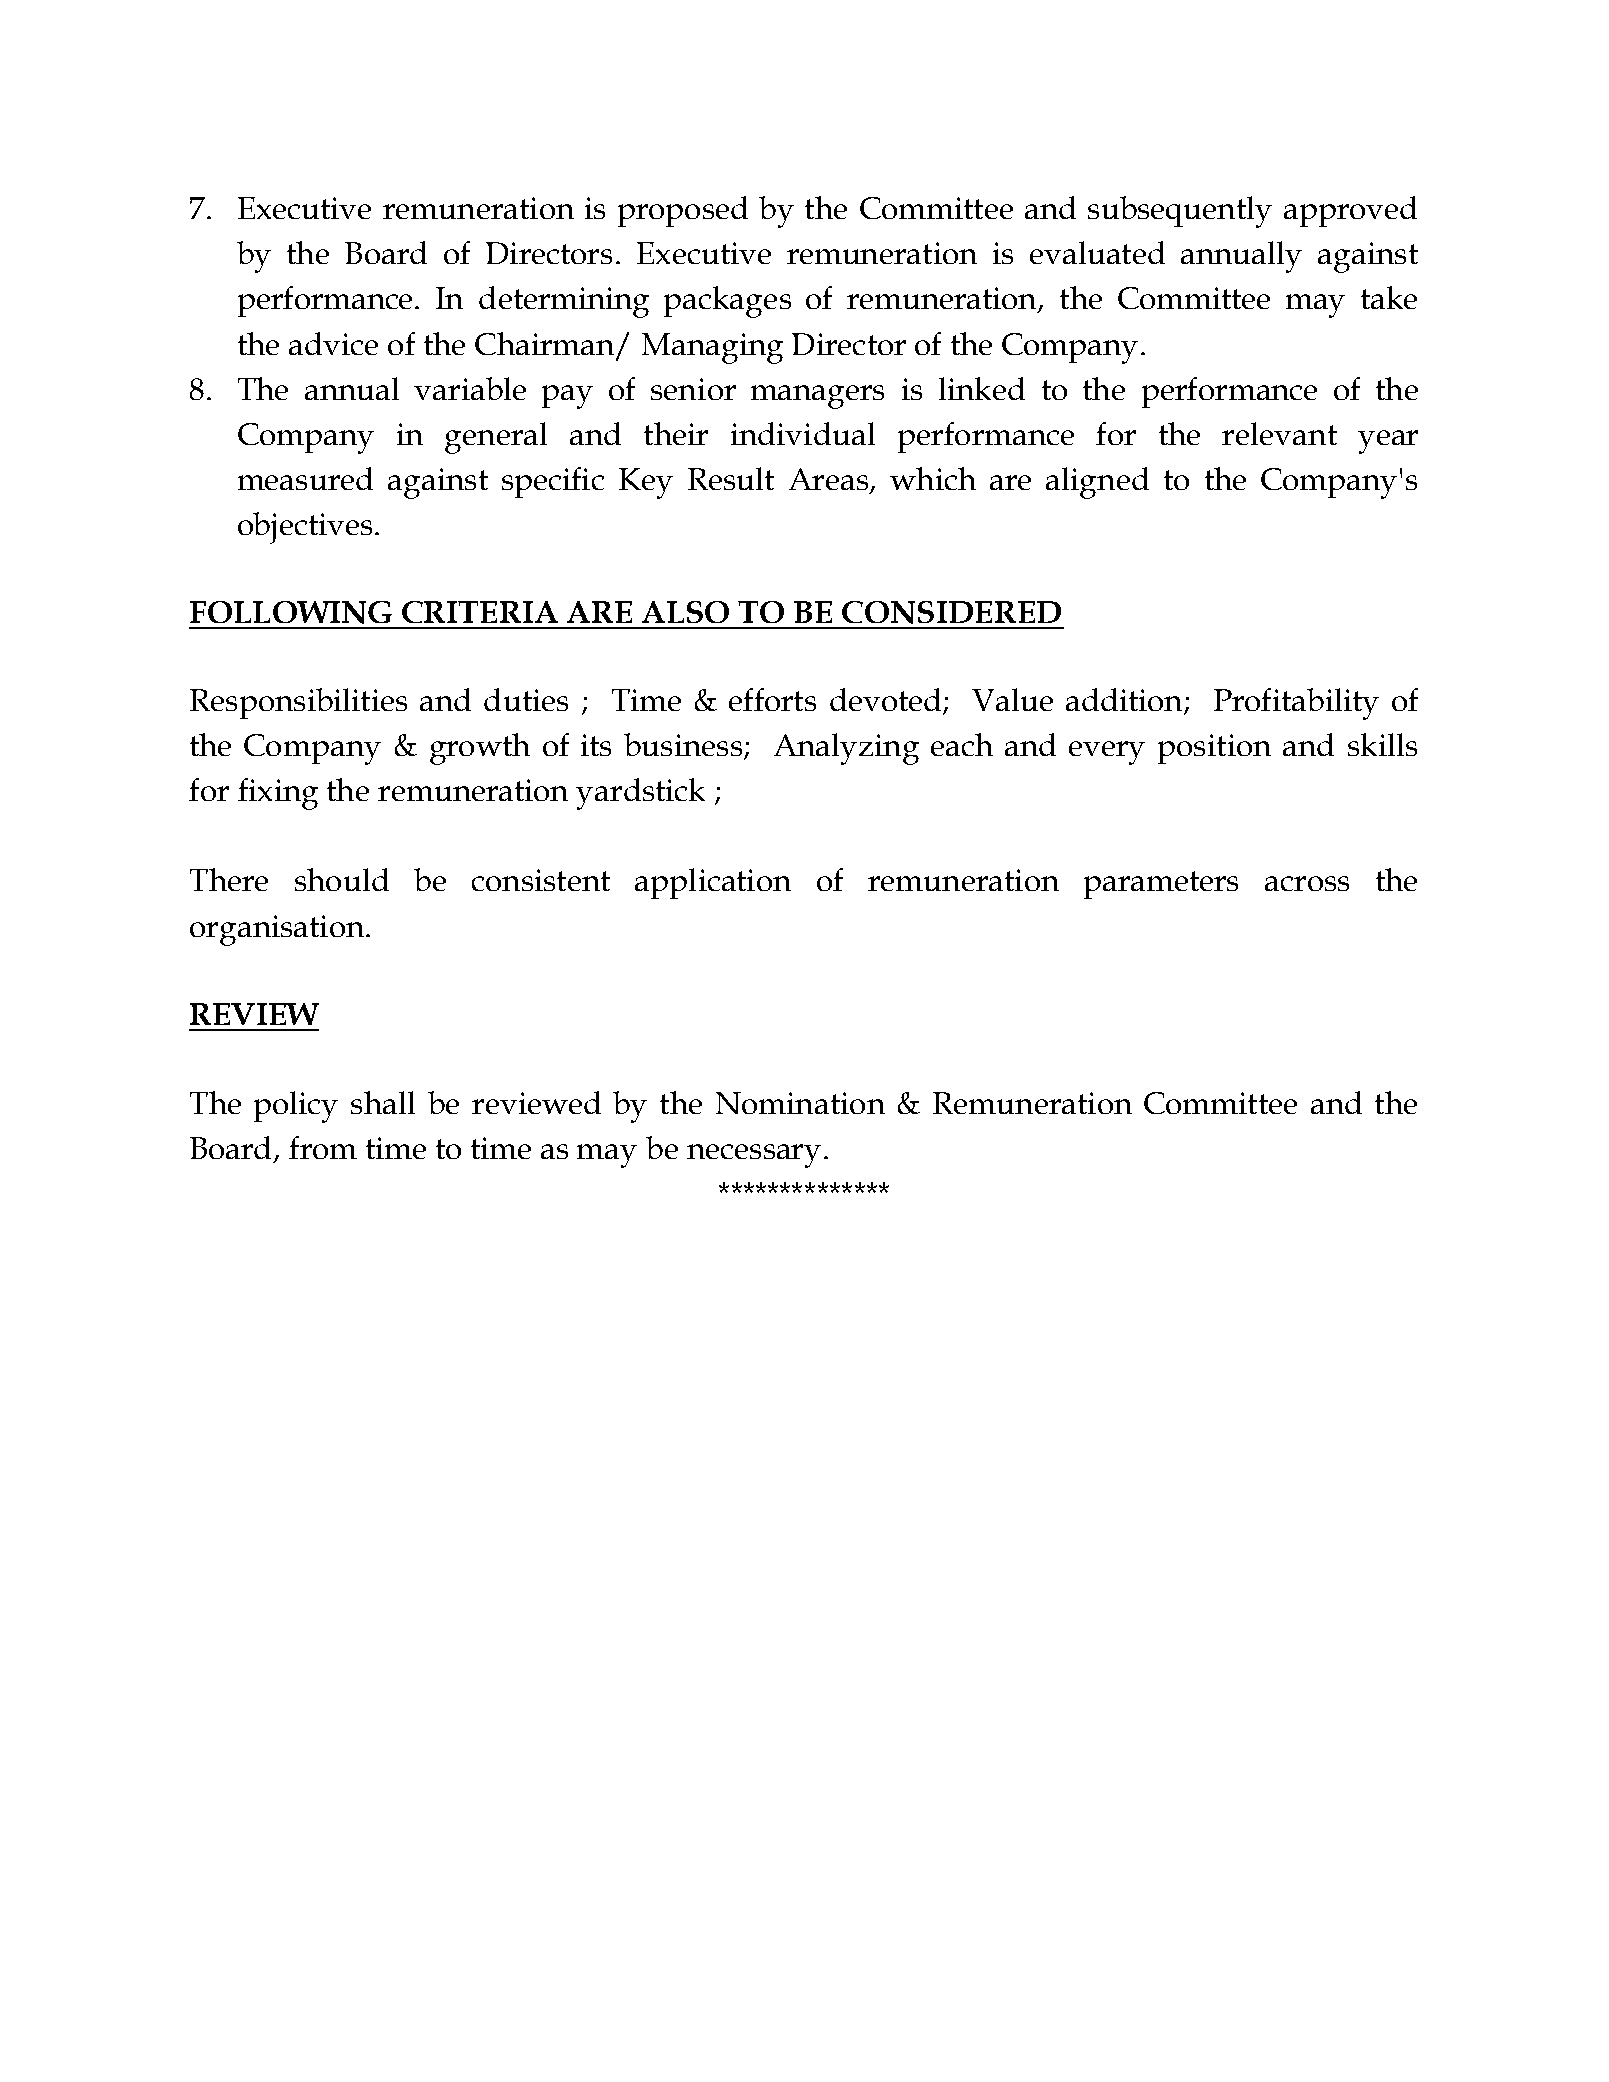 This page has height=2082, width=1609. Describe the element at coordinates (383, 1102) in the page. I see `shall` at that location.
